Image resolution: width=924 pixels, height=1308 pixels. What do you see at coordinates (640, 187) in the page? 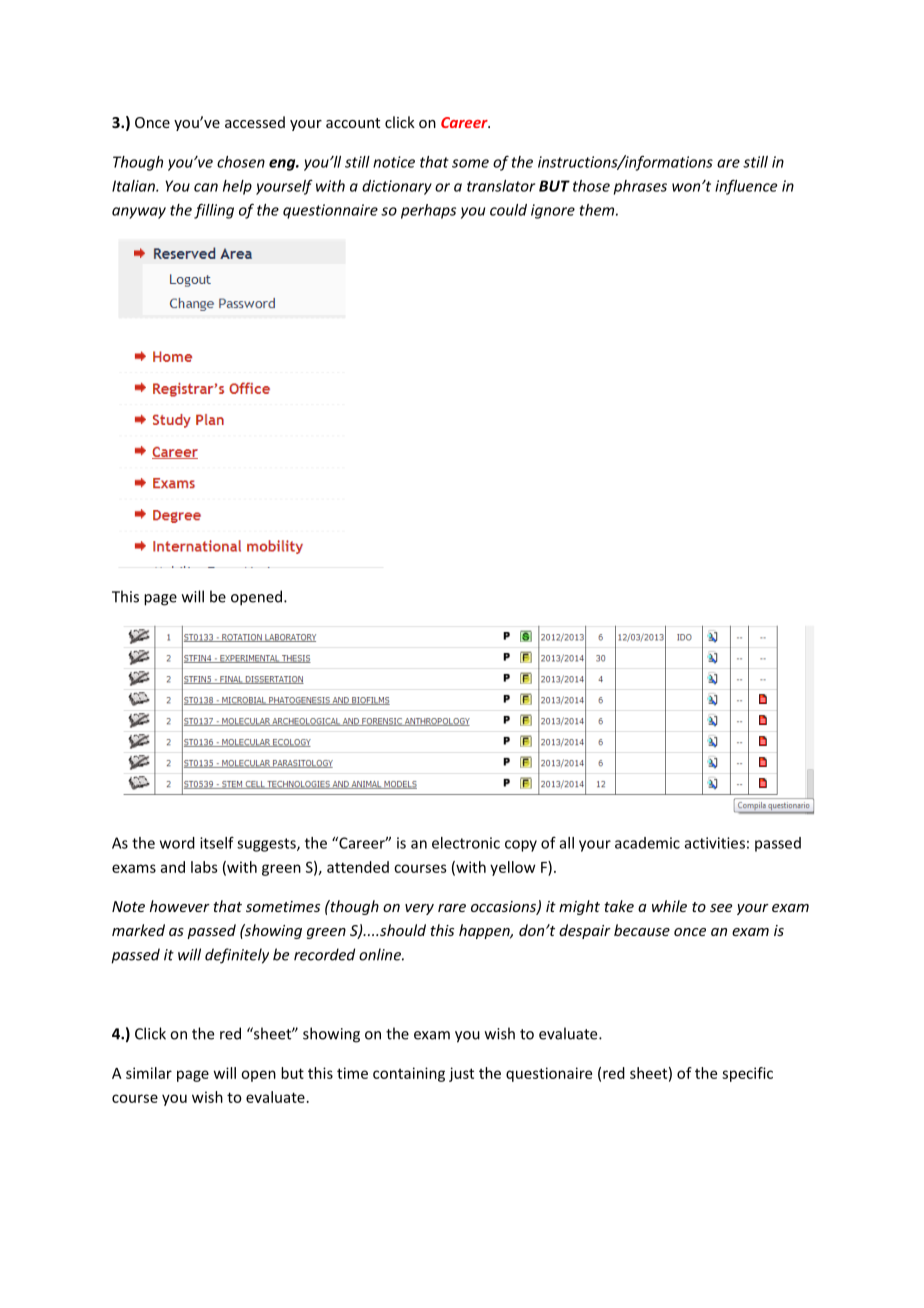
I see `phrases` at bounding box center [640, 187].
